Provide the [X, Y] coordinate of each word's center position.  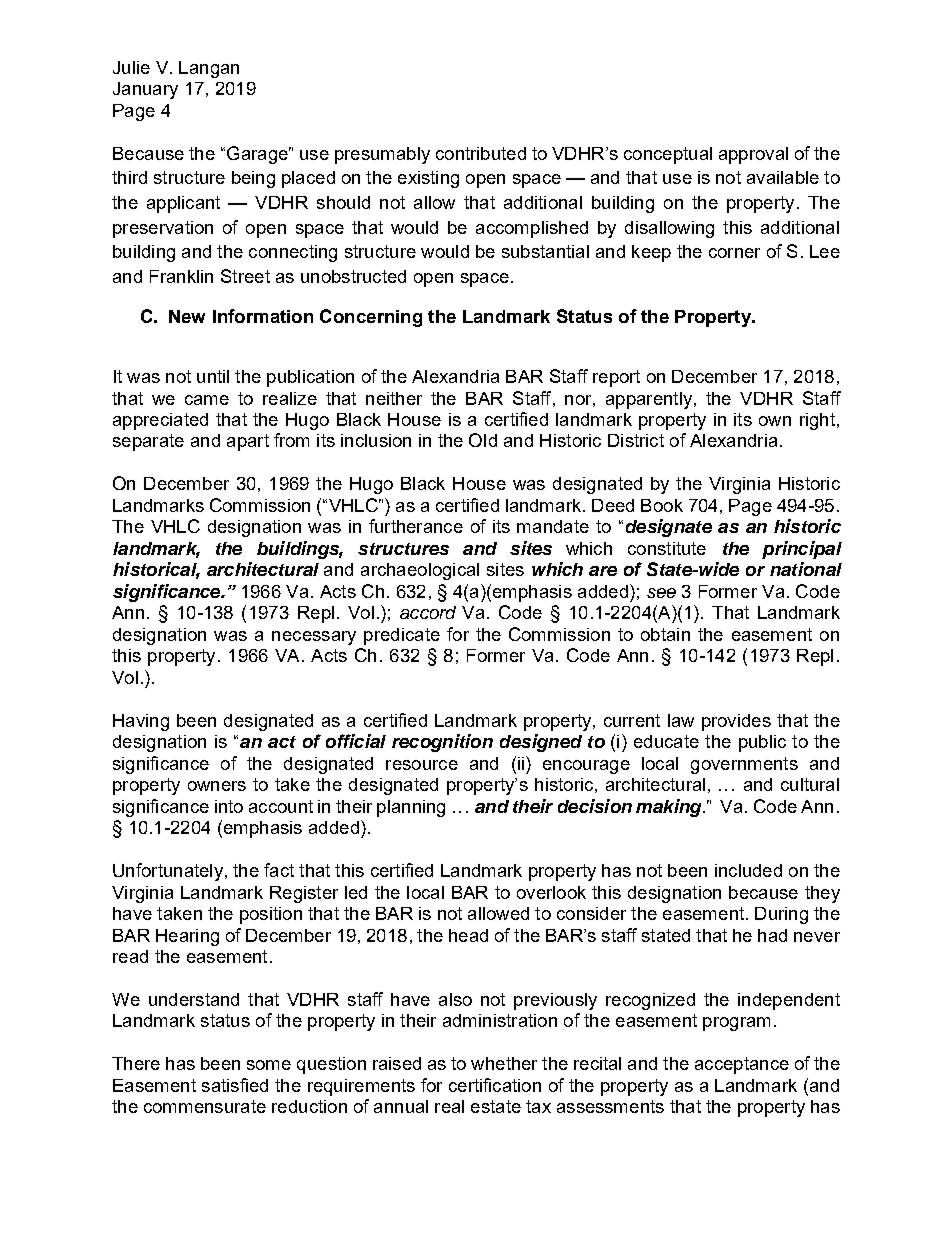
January [145, 90]
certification [495, 1085]
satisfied [235, 1085]
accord [428, 612]
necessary [314, 638]
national [806, 569]
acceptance [742, 1065]
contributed [481, 153]
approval [753, 155]
